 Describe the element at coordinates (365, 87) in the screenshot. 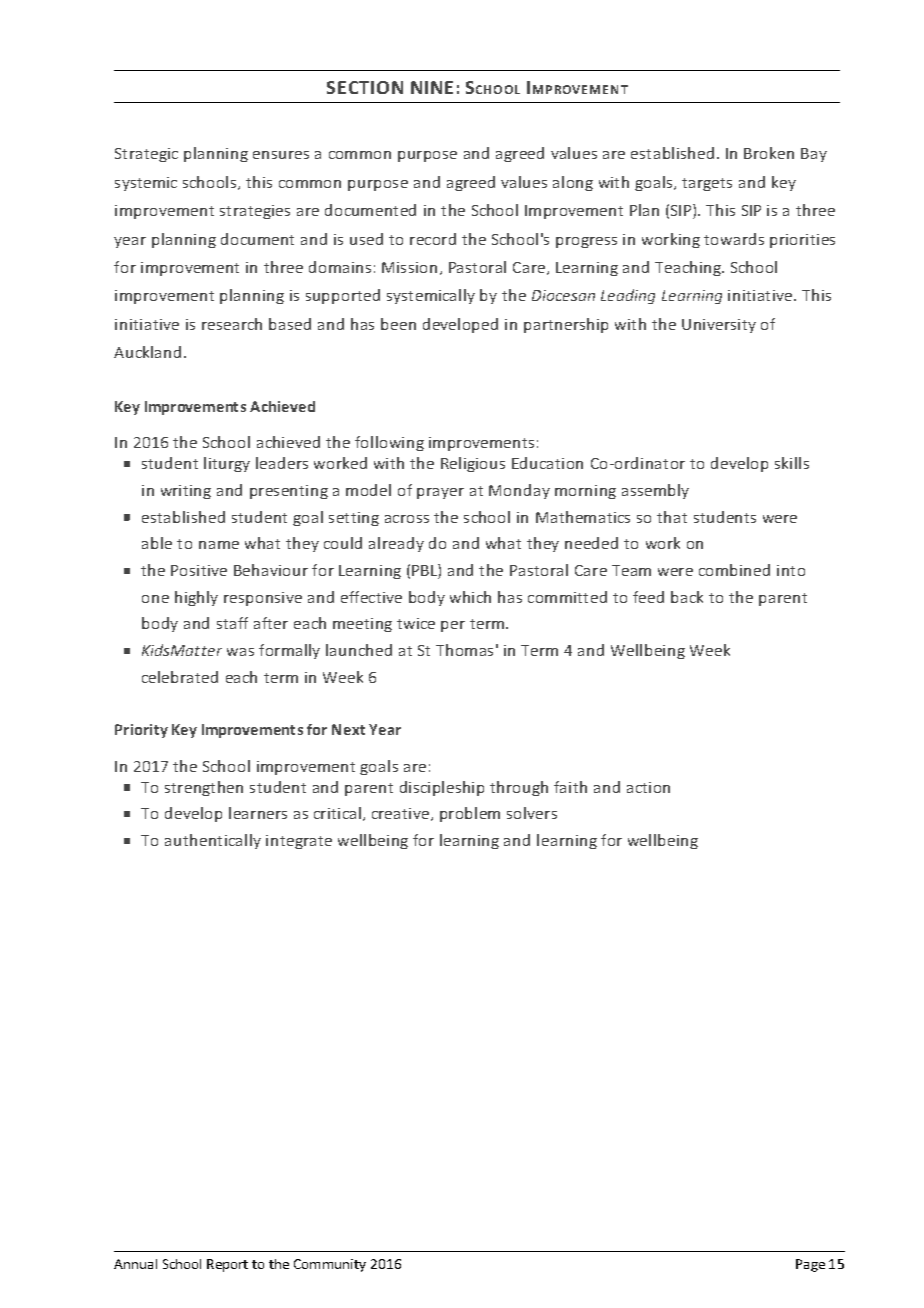

I see `SECTION` at that location.
